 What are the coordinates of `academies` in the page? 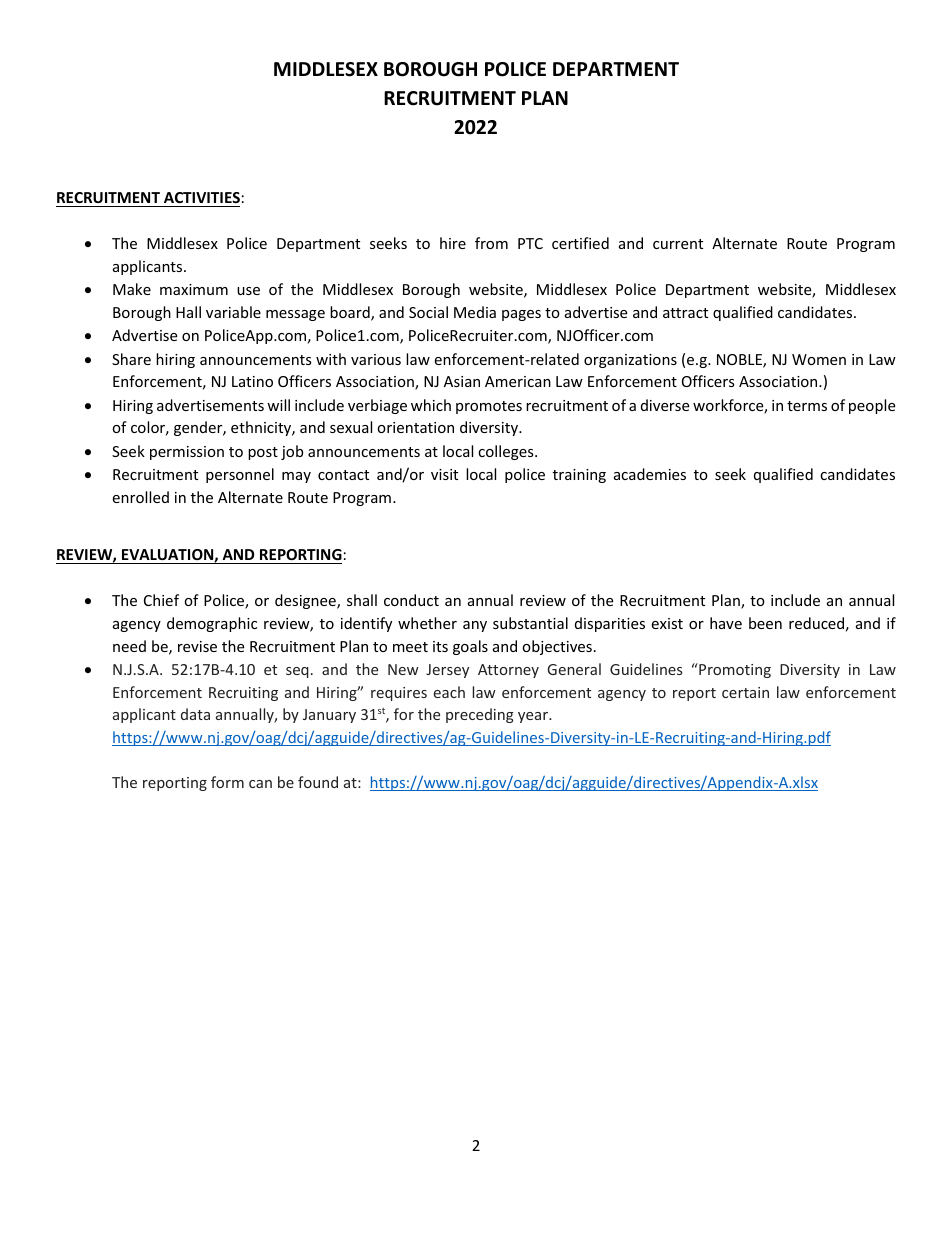 It's located at (650, 474).
